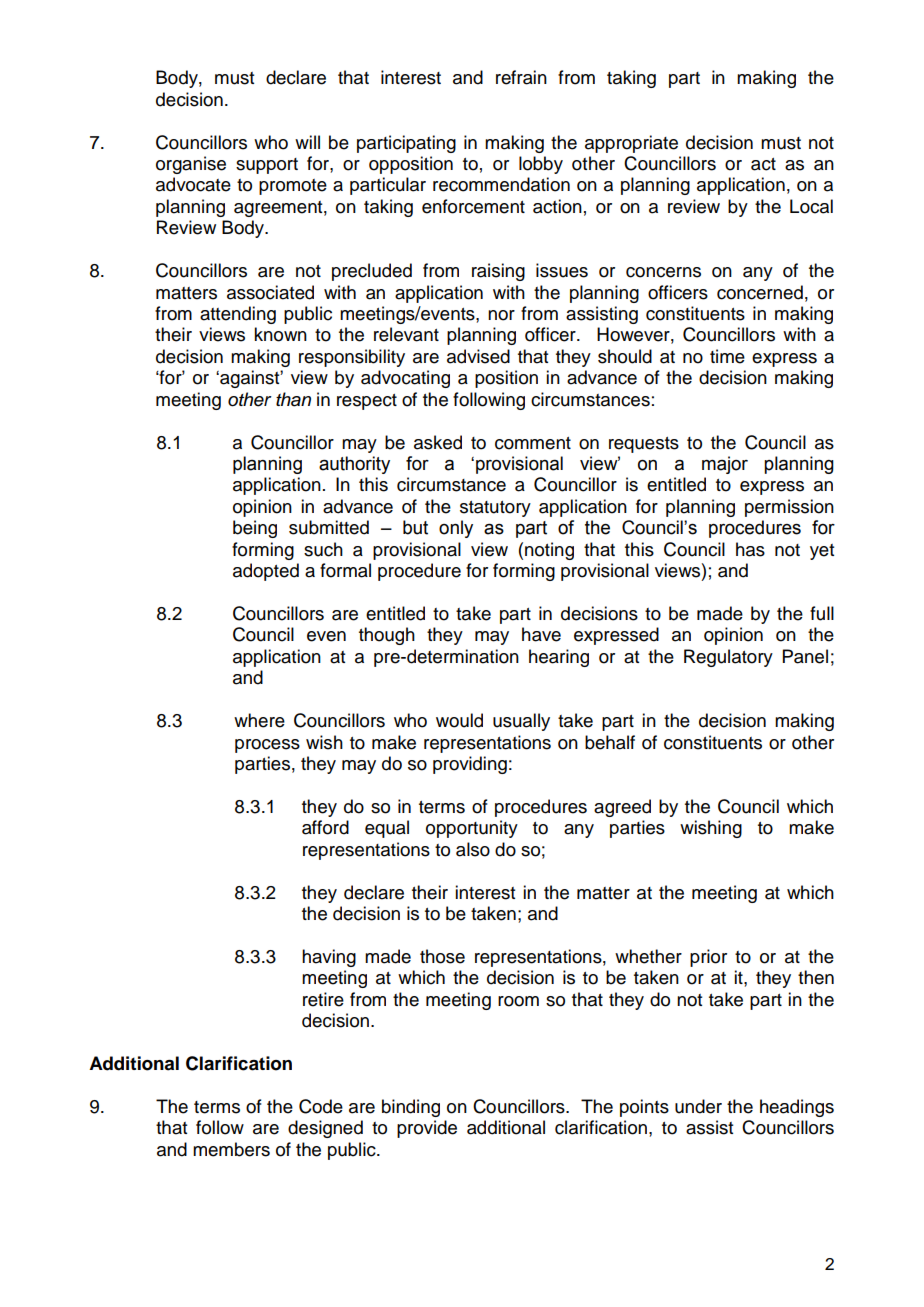  Describe the element at coordinates (231, 1149) in the page. I see `members` at that location.
